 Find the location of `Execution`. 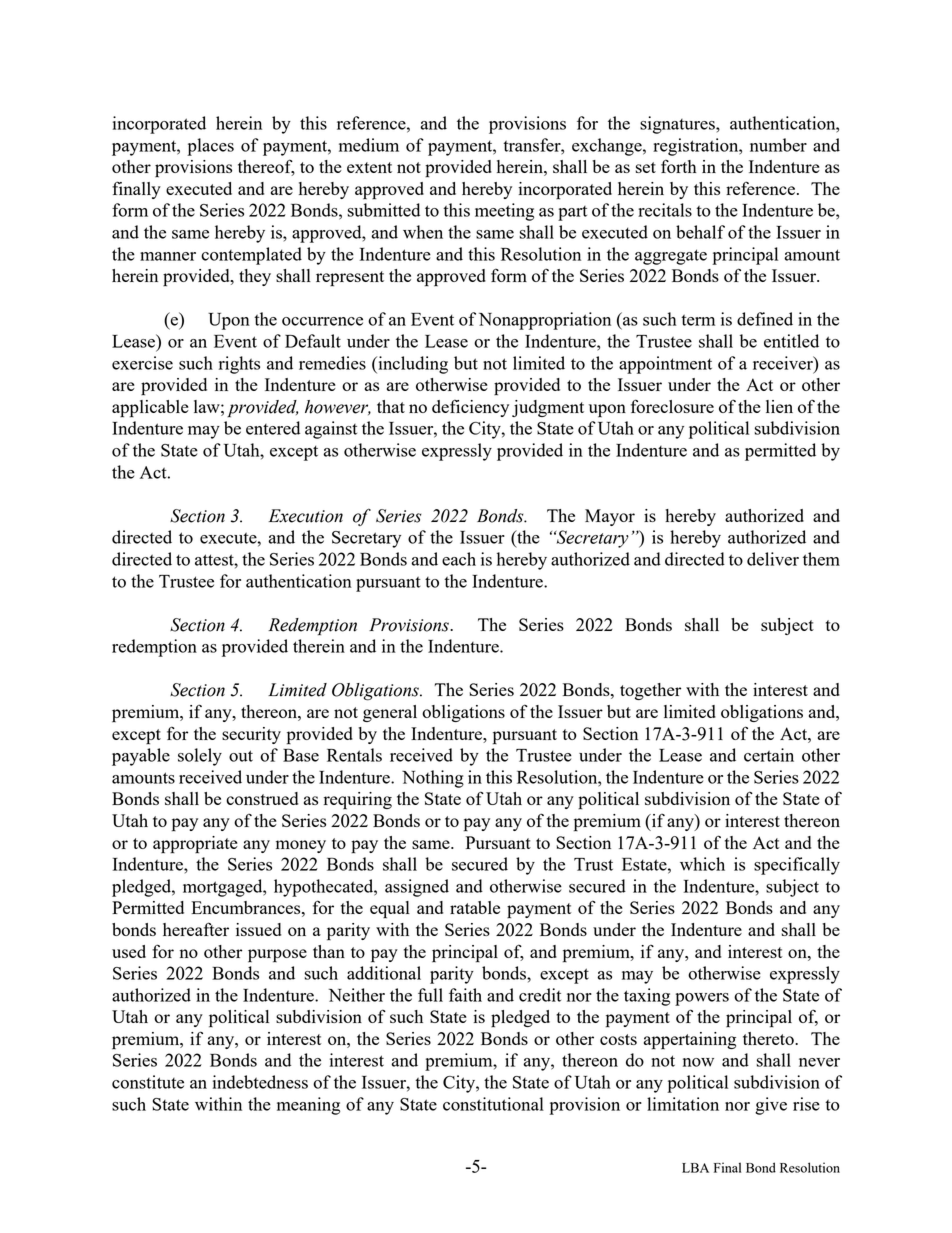

Execution is located at coordinates (305, 516).
